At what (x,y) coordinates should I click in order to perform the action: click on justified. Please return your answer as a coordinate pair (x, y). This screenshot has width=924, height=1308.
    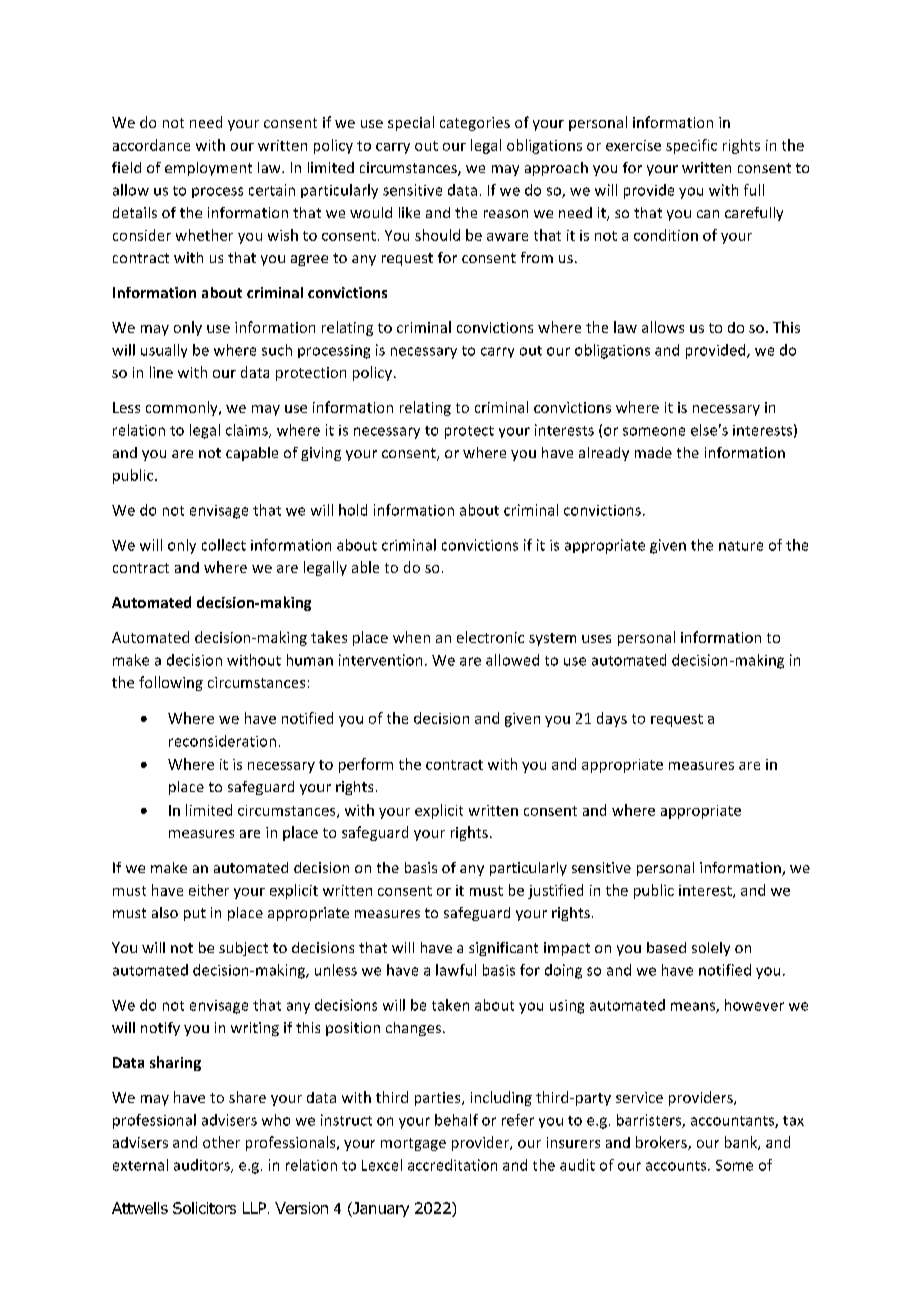
    Looking at the image, I should click on (555, 891).
